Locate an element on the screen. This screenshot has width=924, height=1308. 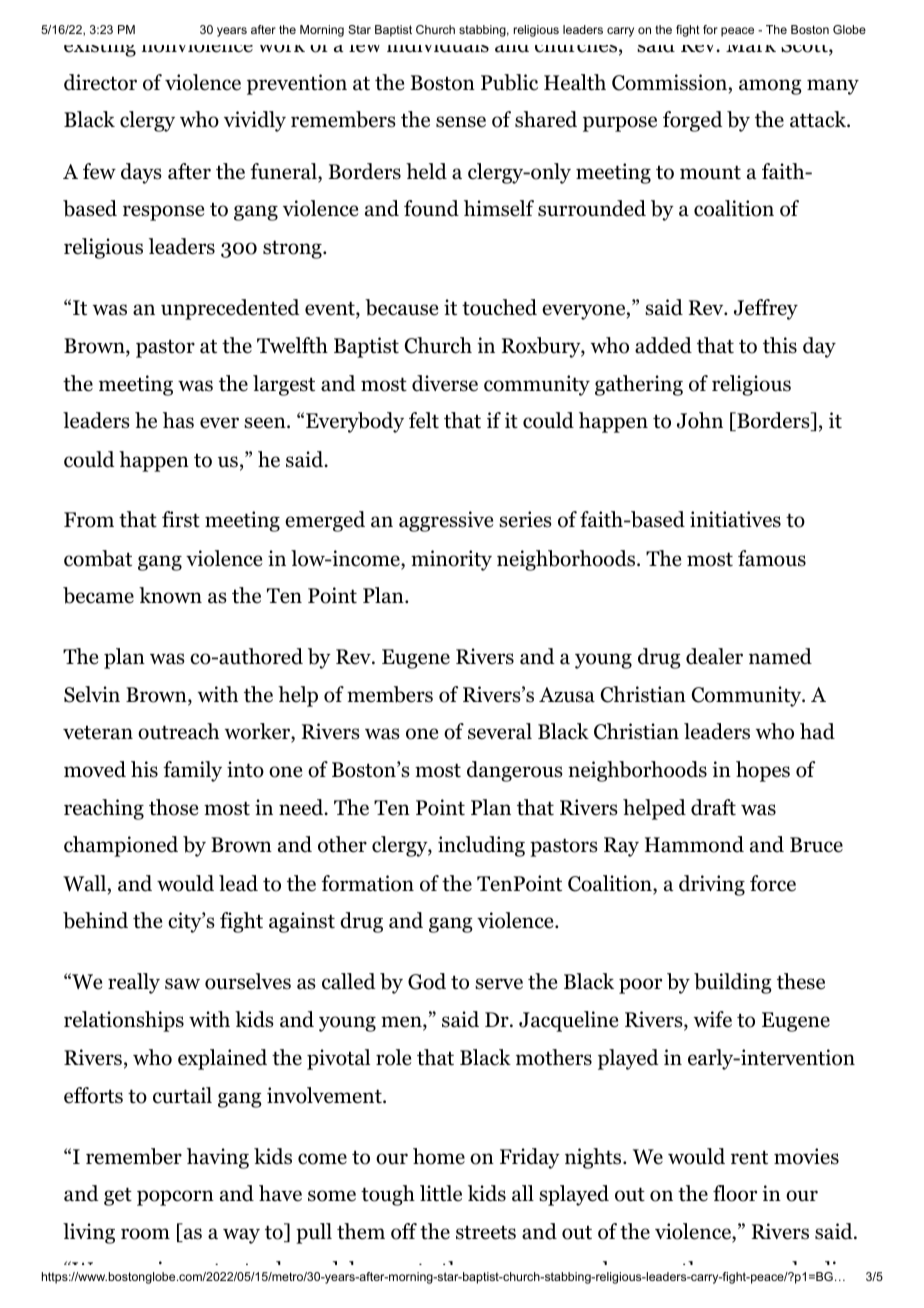
dealer is located at coordinates (714, 656).
